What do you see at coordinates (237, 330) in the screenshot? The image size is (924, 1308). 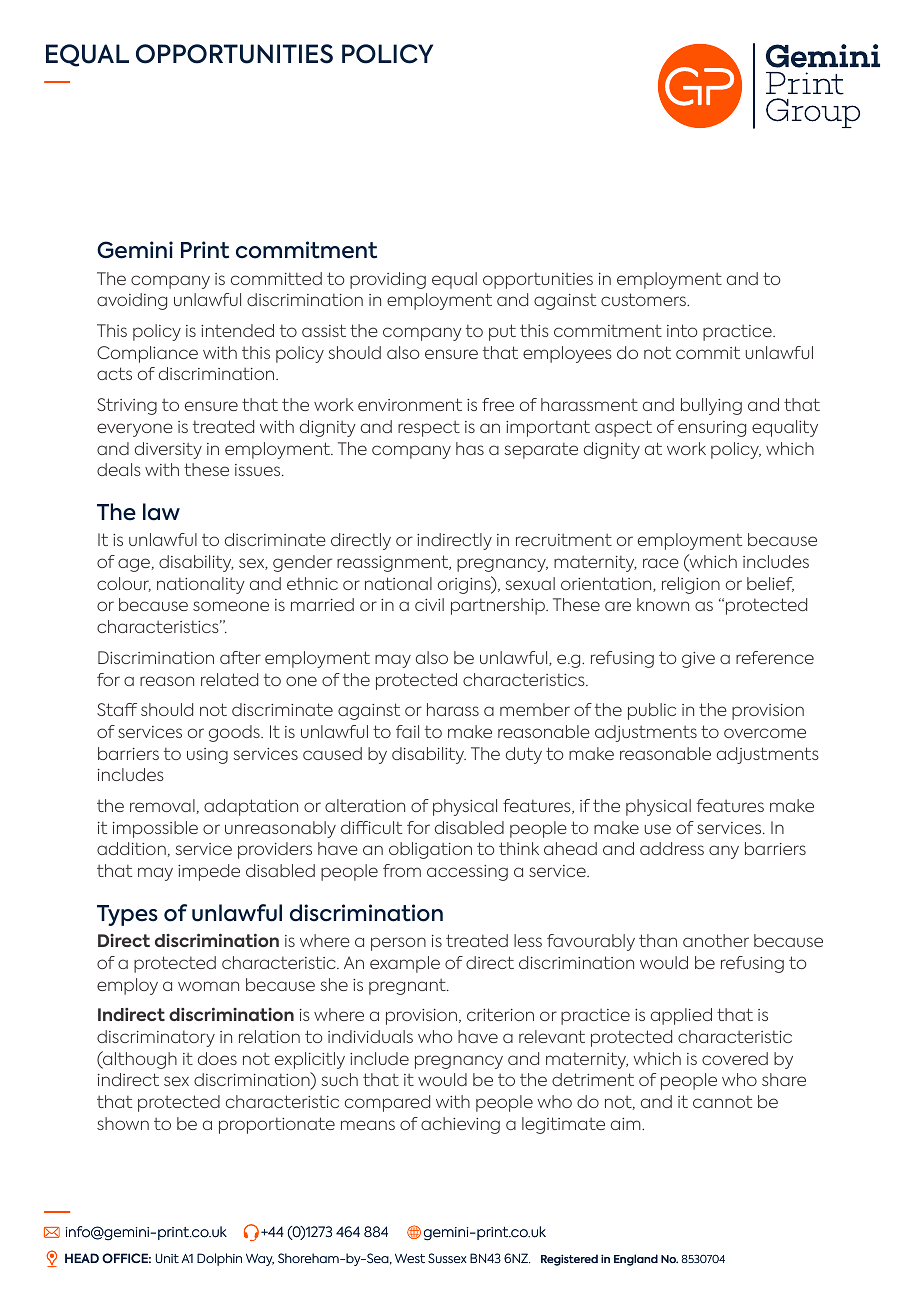 I see `intended` at bounding box center [237, 330].
